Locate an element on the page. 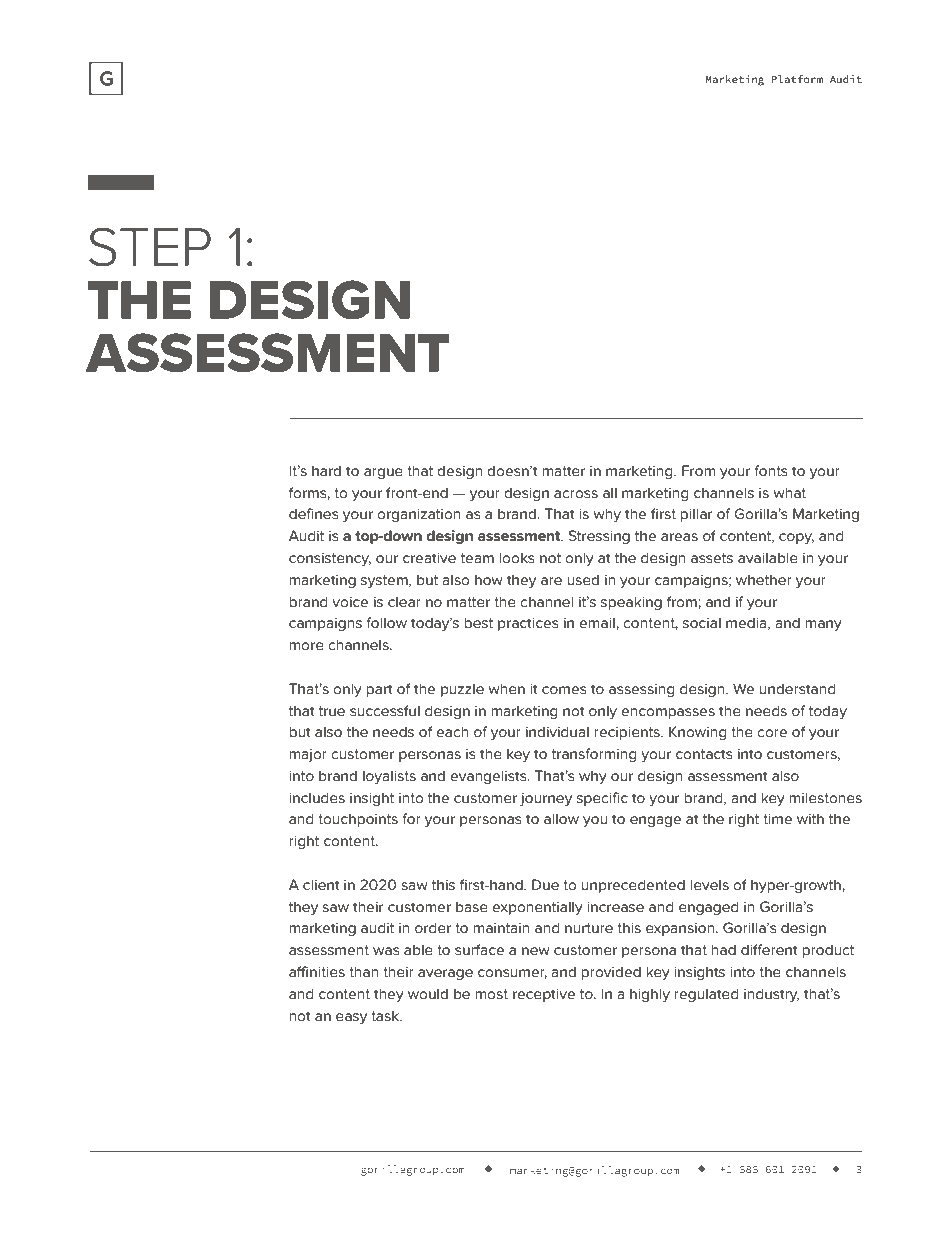 This image has height=1233, width=952. STEP is located at coordinates (150, 247).
